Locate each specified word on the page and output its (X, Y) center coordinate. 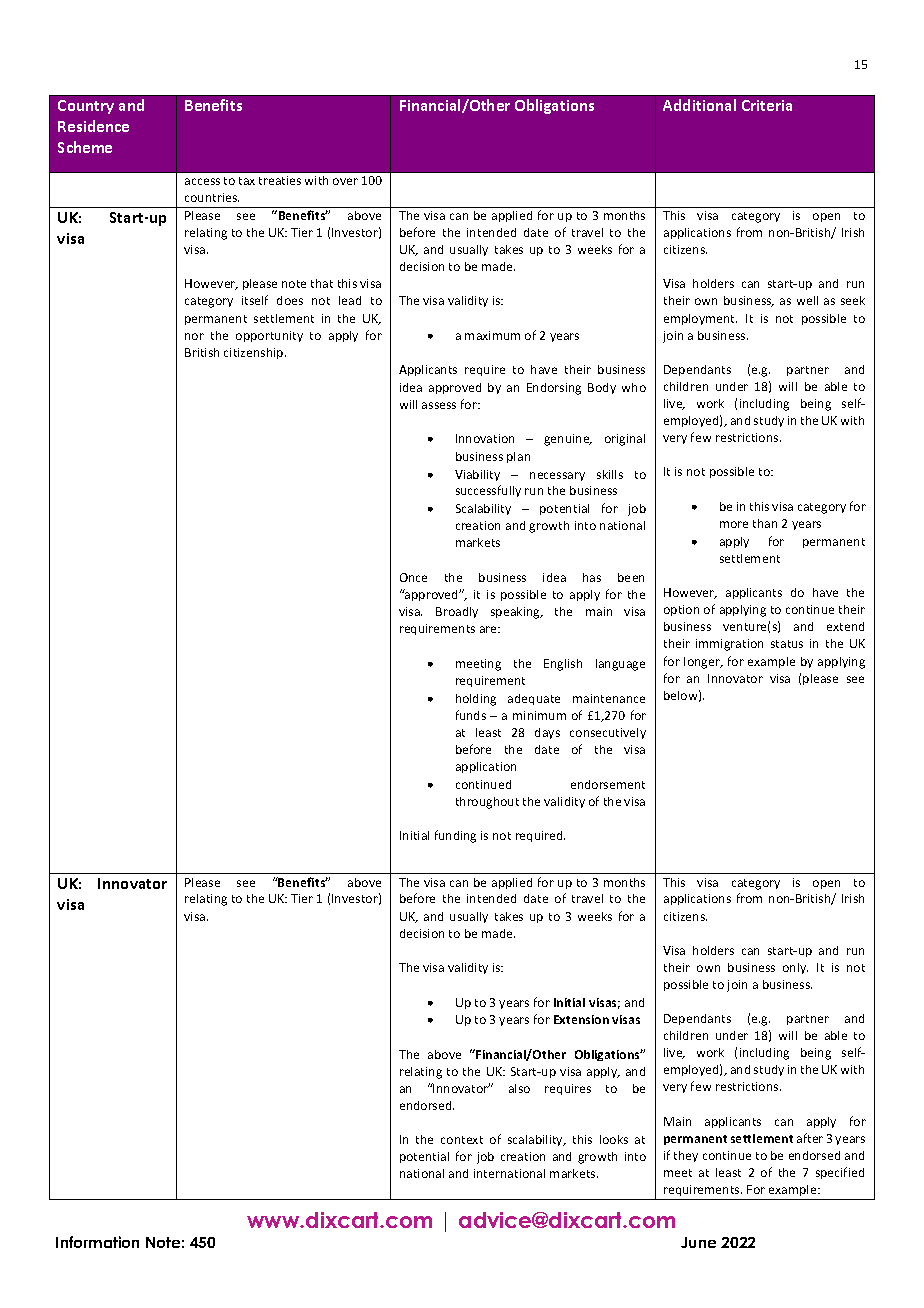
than (765, 523)
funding (455, 836)
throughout (487, 803)
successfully (488, 491)
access (202, 181)
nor (194, 336)
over (345, 181)
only (795, 968)
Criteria (767, 105)
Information (97, 1242)
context (462, 1140)
